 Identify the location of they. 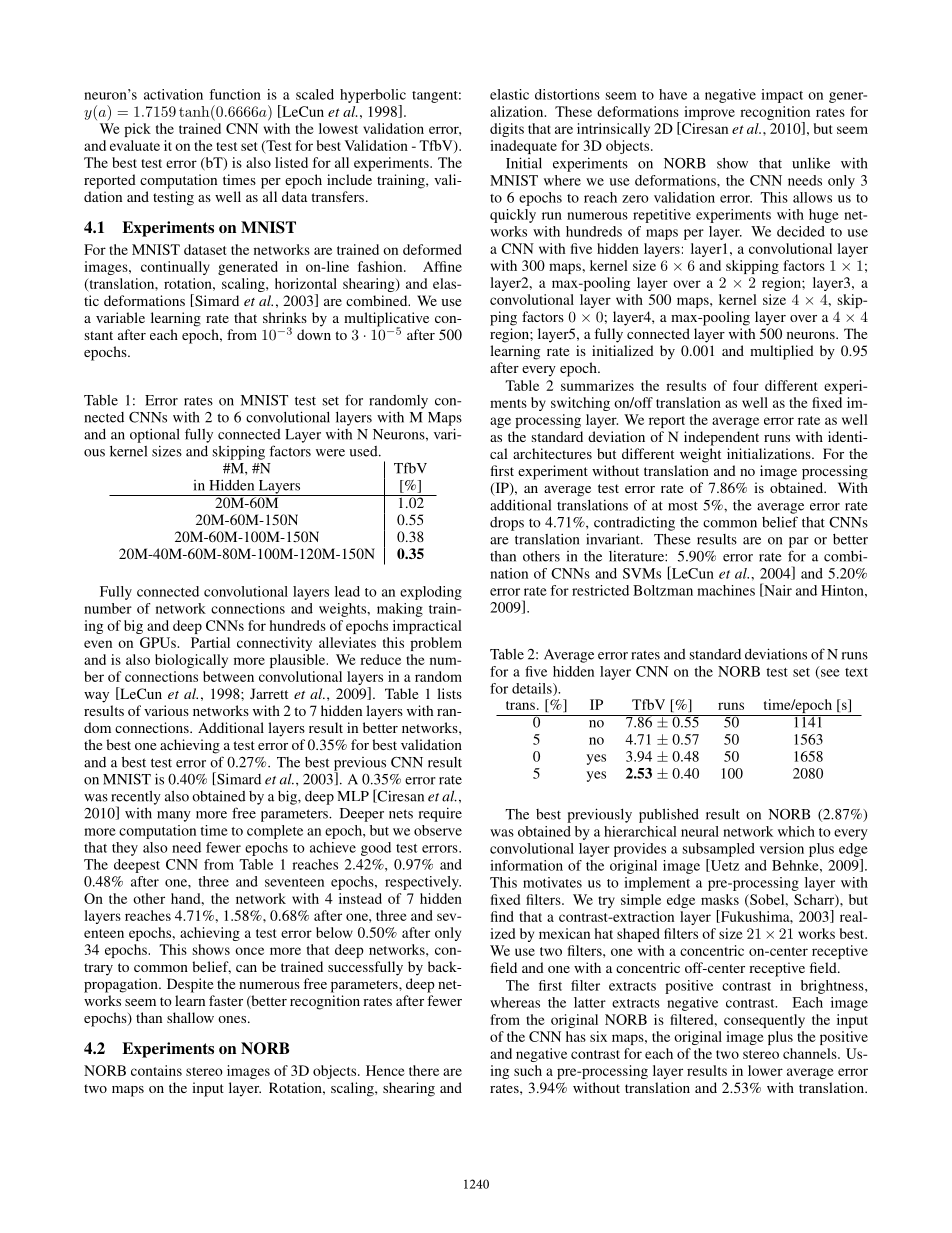
(125, 849).
